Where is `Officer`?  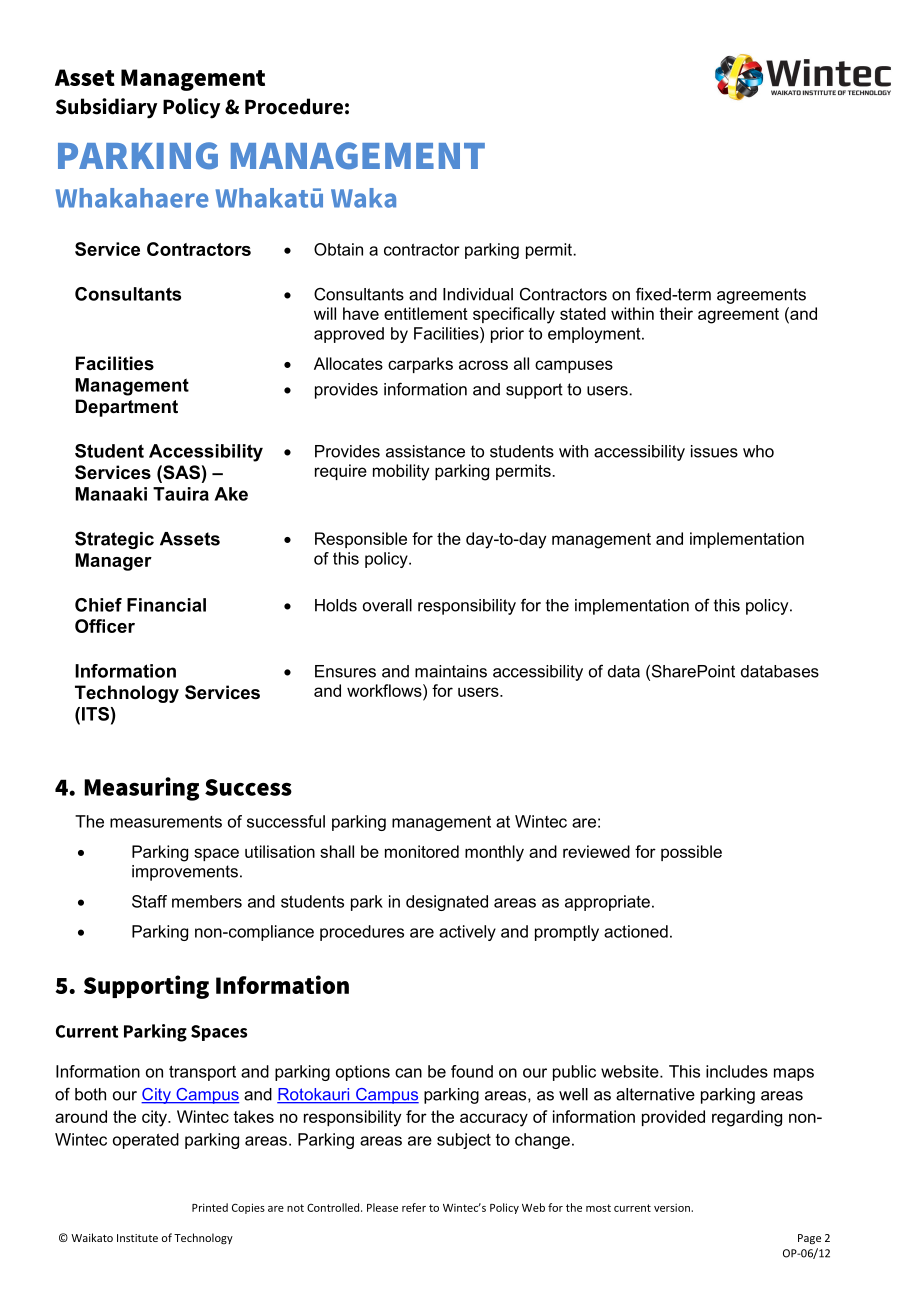 Officer is located at coordinates (105, 626).
